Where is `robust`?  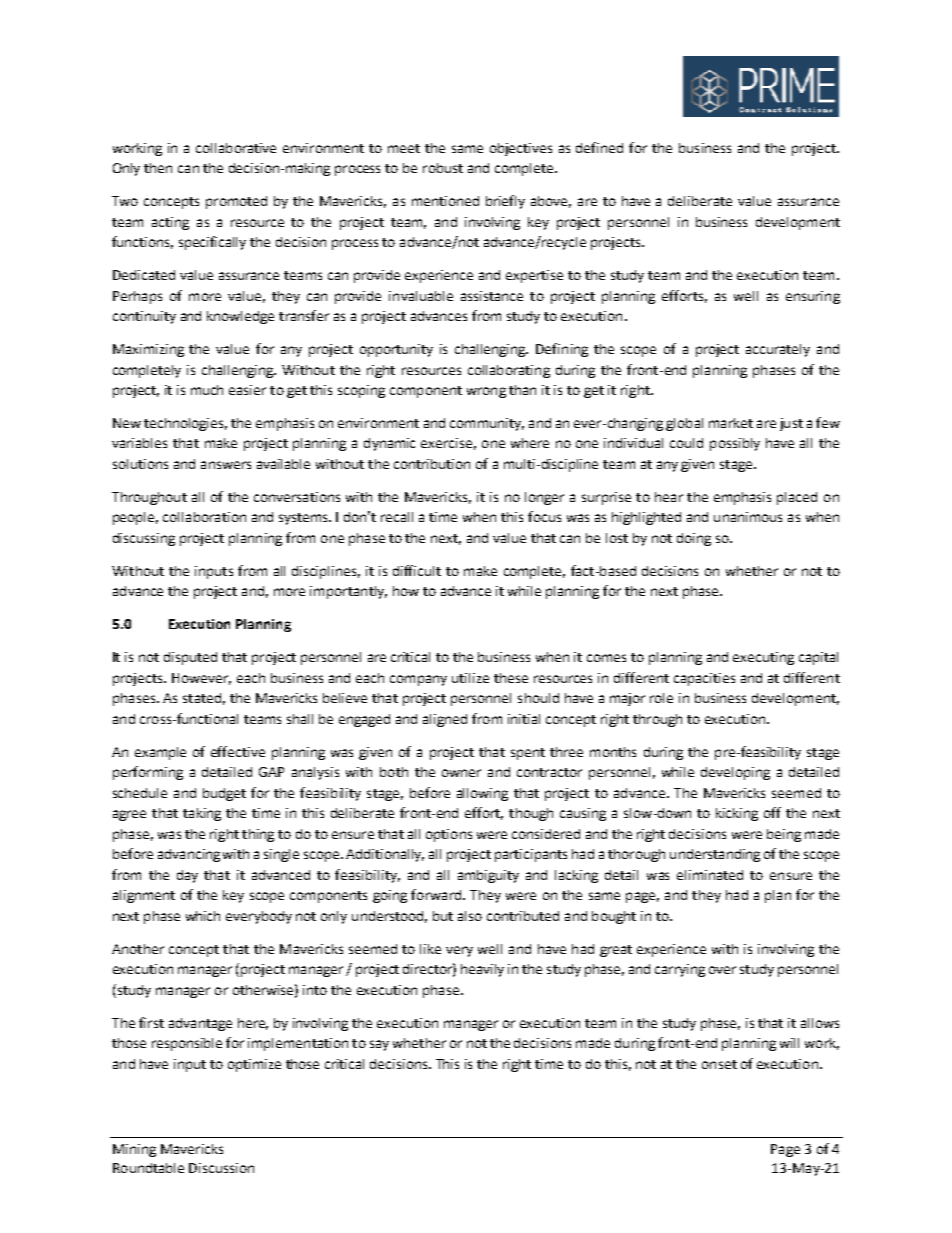 robust is located at coordinates (443, 168).
